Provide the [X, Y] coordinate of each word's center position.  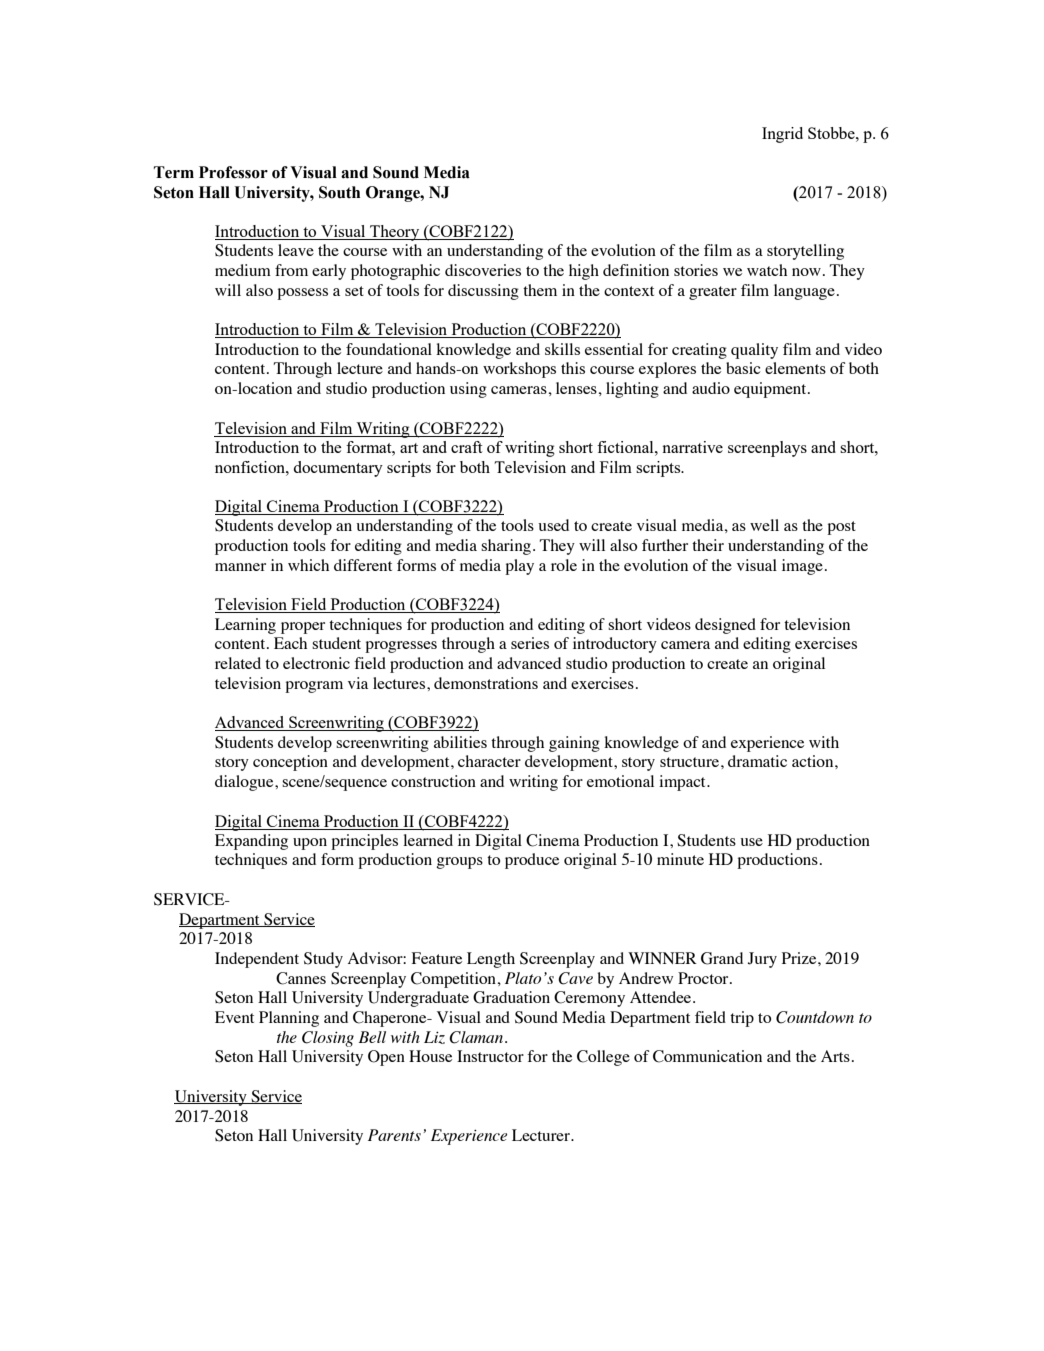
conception [290, 763]
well [764, 525]
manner [240, 567]
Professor [233, 172]
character [489, 761]
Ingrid [782, 135]
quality [754, 351]
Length [491, 960]
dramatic [757, 761]
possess [302, 294]
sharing [506, 547]
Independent [257, 960]
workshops [519, 370]
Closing [328, 1039]
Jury [762, 960]
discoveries [483, 270]
